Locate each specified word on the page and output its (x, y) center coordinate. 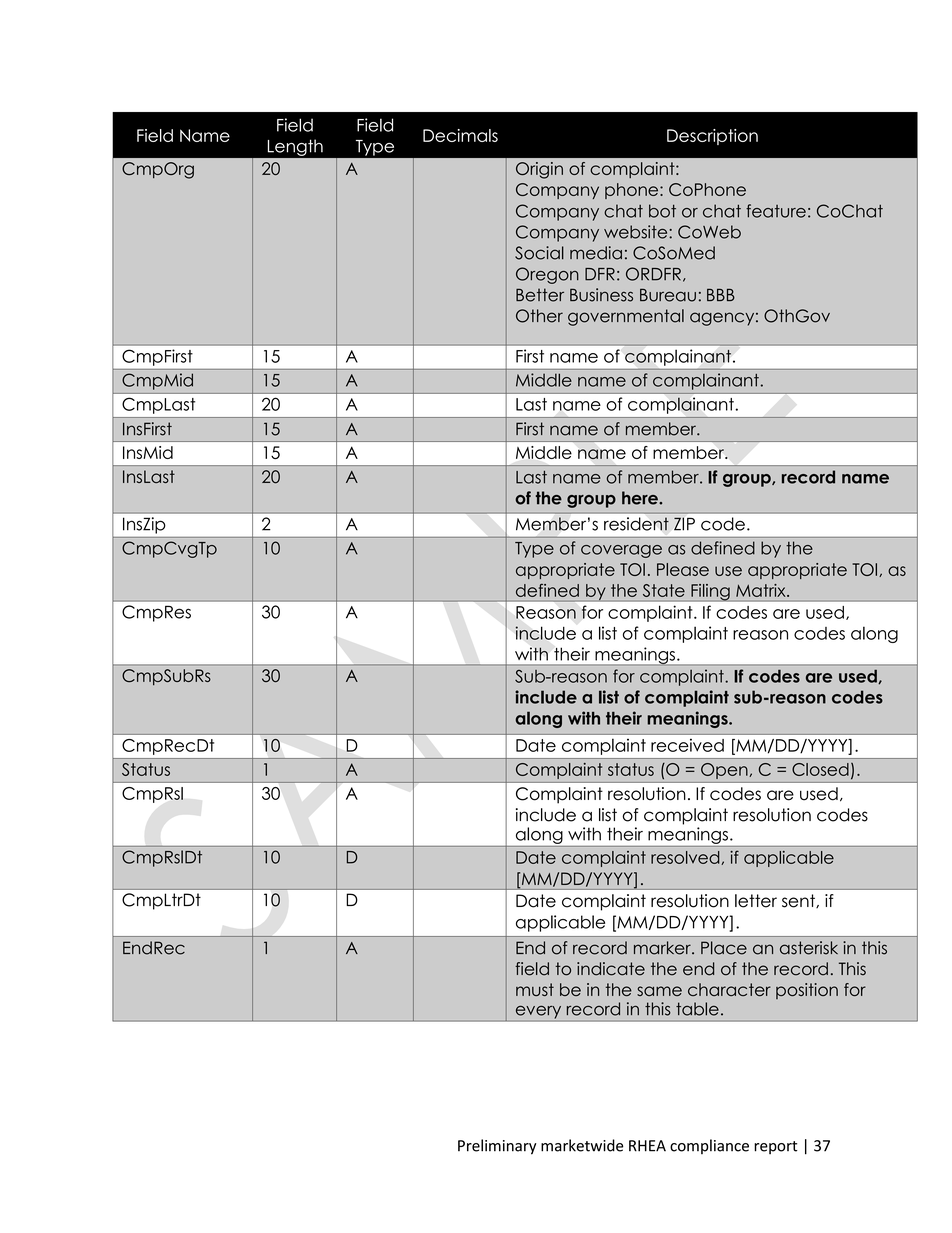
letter (756, 901)
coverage (621, 551)
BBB (721, 295)
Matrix (762, 590)
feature (776, 211)
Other (539, 316)
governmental (626, 317)
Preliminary (497, 1147)
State (664, 590)
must (535, 989)
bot (662, 211)
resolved (686, 858)
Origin (539, 170)
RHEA (647, 1146)
